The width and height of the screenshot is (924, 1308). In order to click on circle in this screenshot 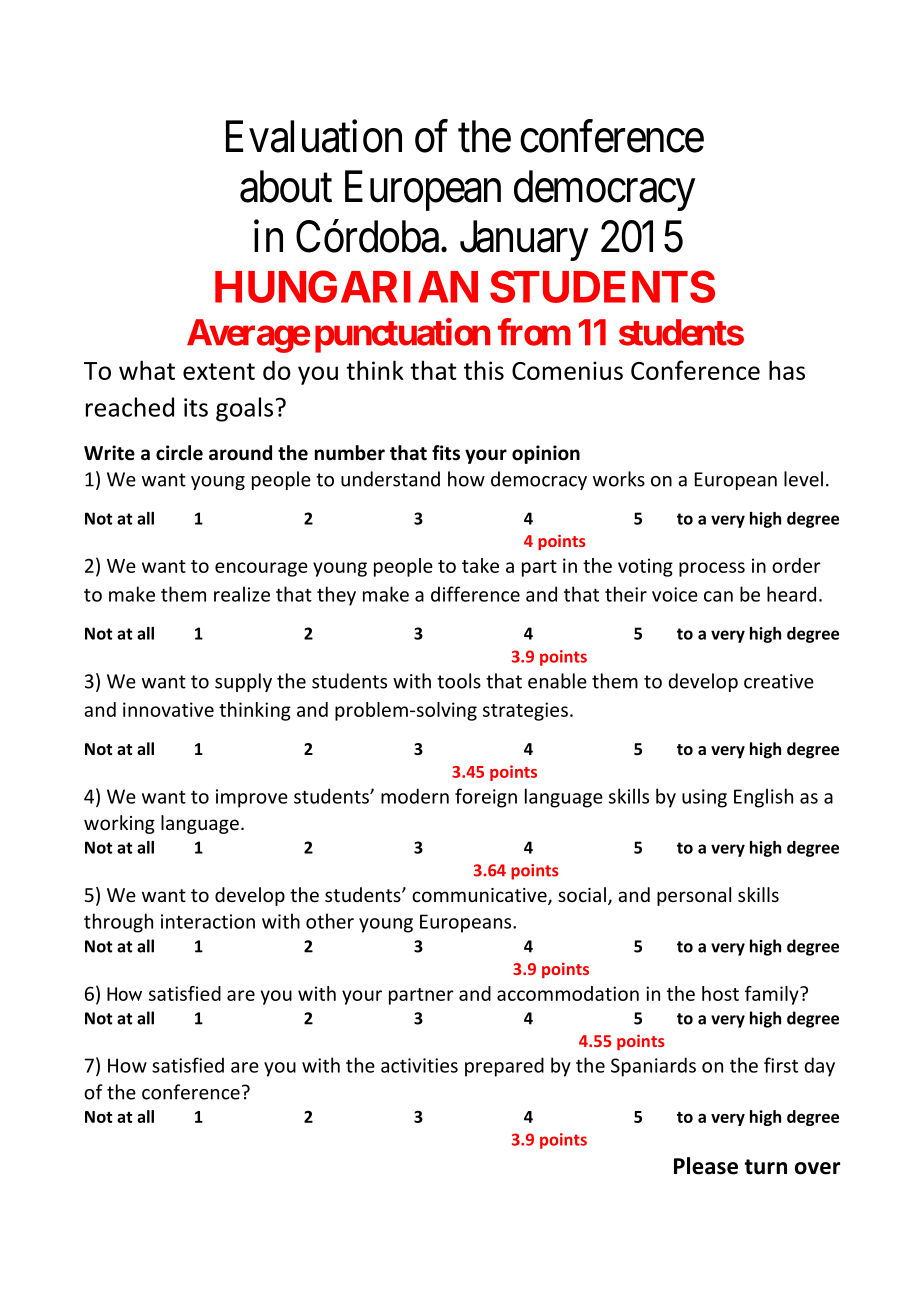, I will do `click(179, 453)`.
